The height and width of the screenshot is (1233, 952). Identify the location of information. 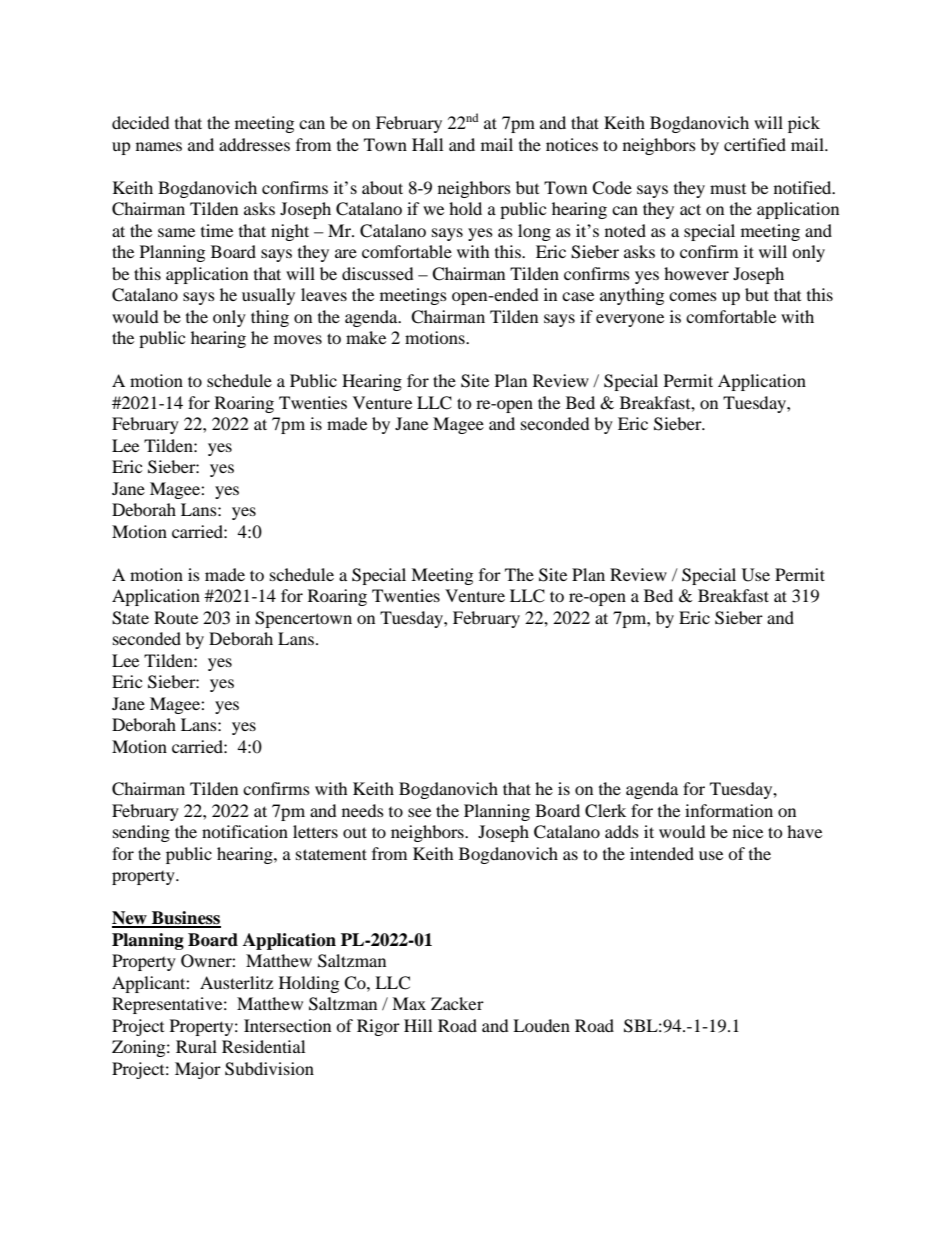
(729, 810).
